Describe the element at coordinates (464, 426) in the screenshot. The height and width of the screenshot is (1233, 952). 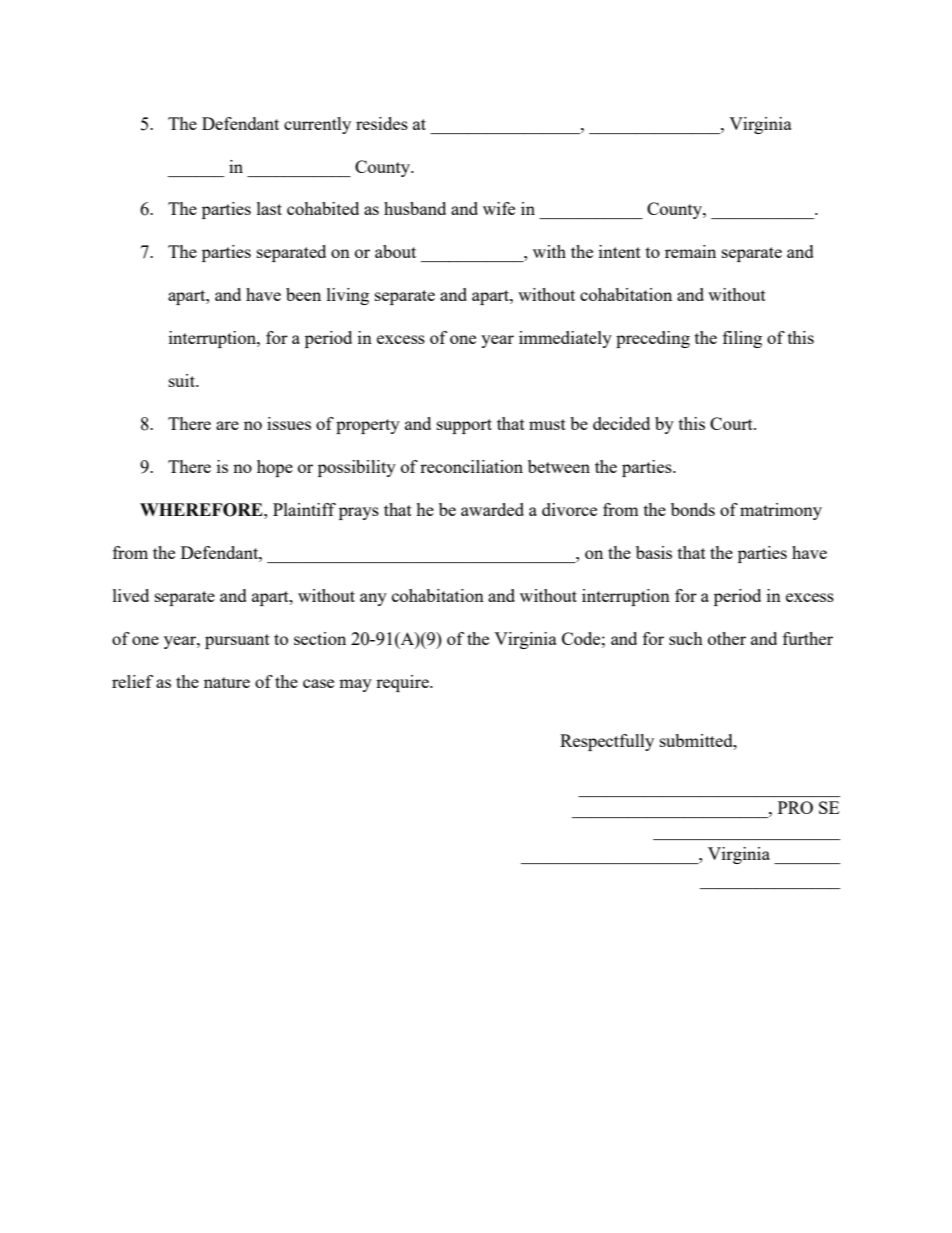
I see `support` at that location.
